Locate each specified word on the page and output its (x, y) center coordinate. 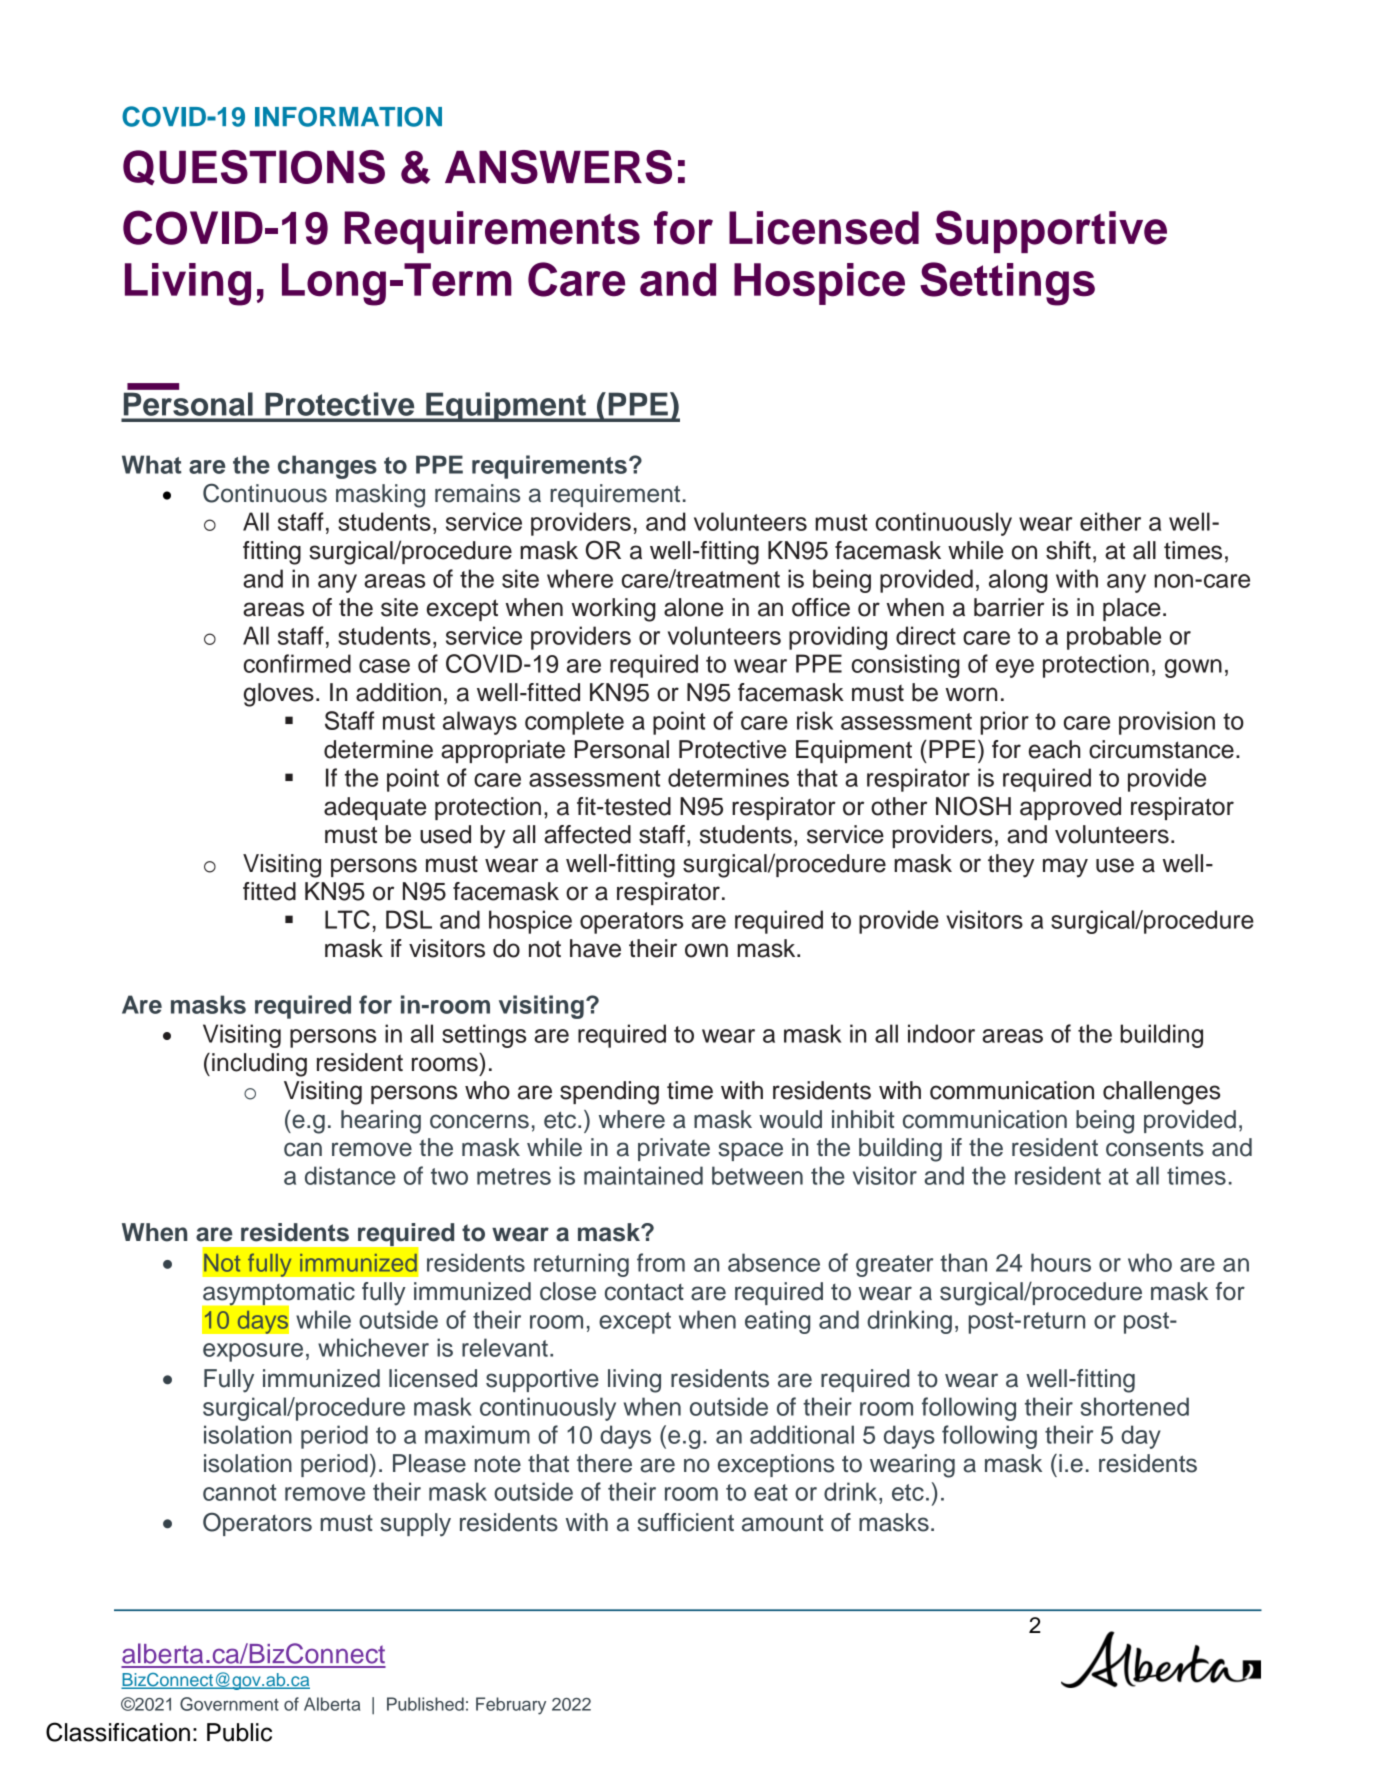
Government (229, 1704)
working (614, 610)
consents (1155, 1148)
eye (1015, 668)
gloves (279, 695)
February (511, 1706)
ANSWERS (558, 167)
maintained (643, 1175)
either (1110, 521)
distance (350, 1175)
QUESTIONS (254, 167)
